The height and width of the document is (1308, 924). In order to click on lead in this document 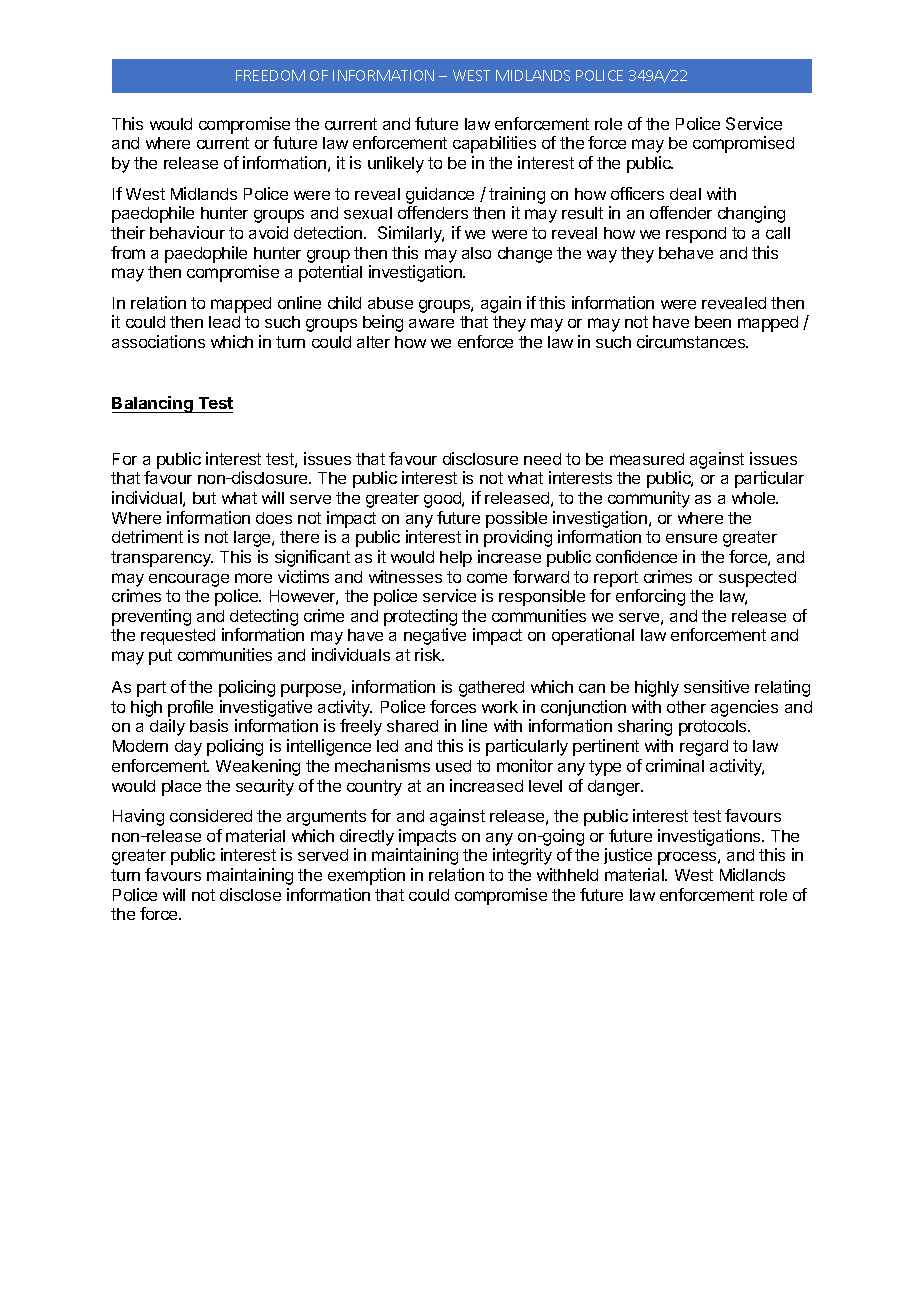, I will do `click(224, 322)`.
